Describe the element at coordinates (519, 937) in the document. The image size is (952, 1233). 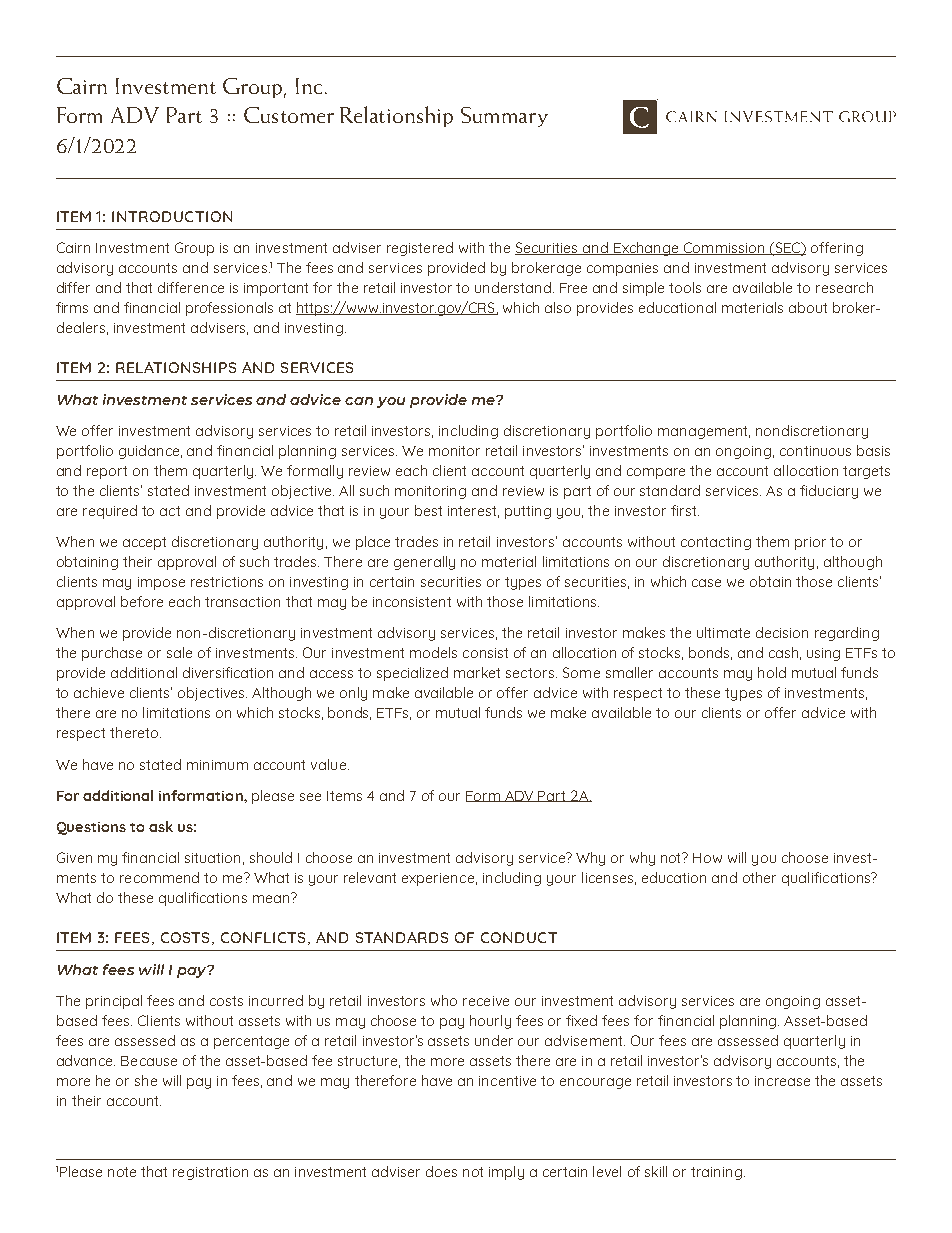
I see `CONDUCT` at that location.
